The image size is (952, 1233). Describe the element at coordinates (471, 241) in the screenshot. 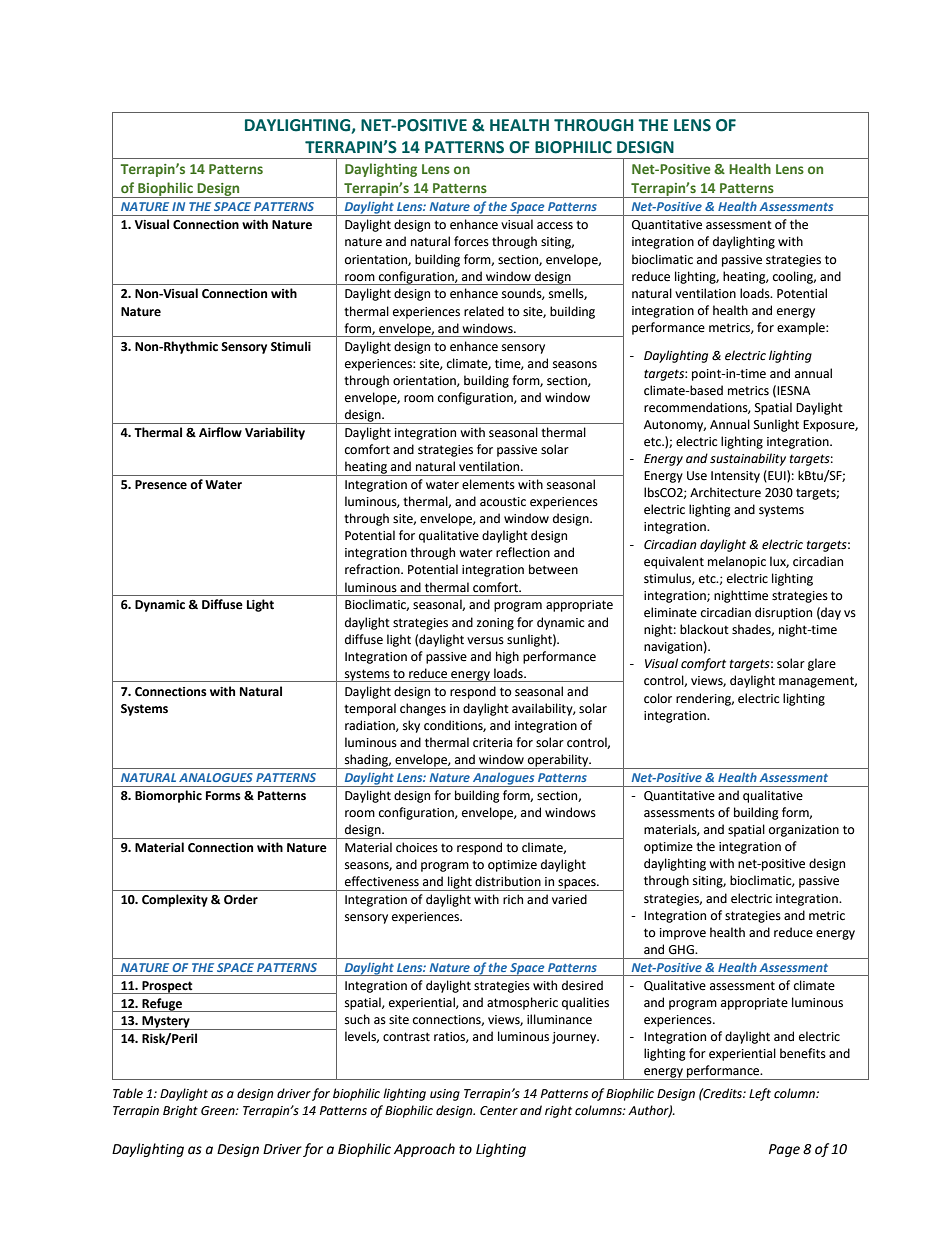

I see `forces` at that location.
